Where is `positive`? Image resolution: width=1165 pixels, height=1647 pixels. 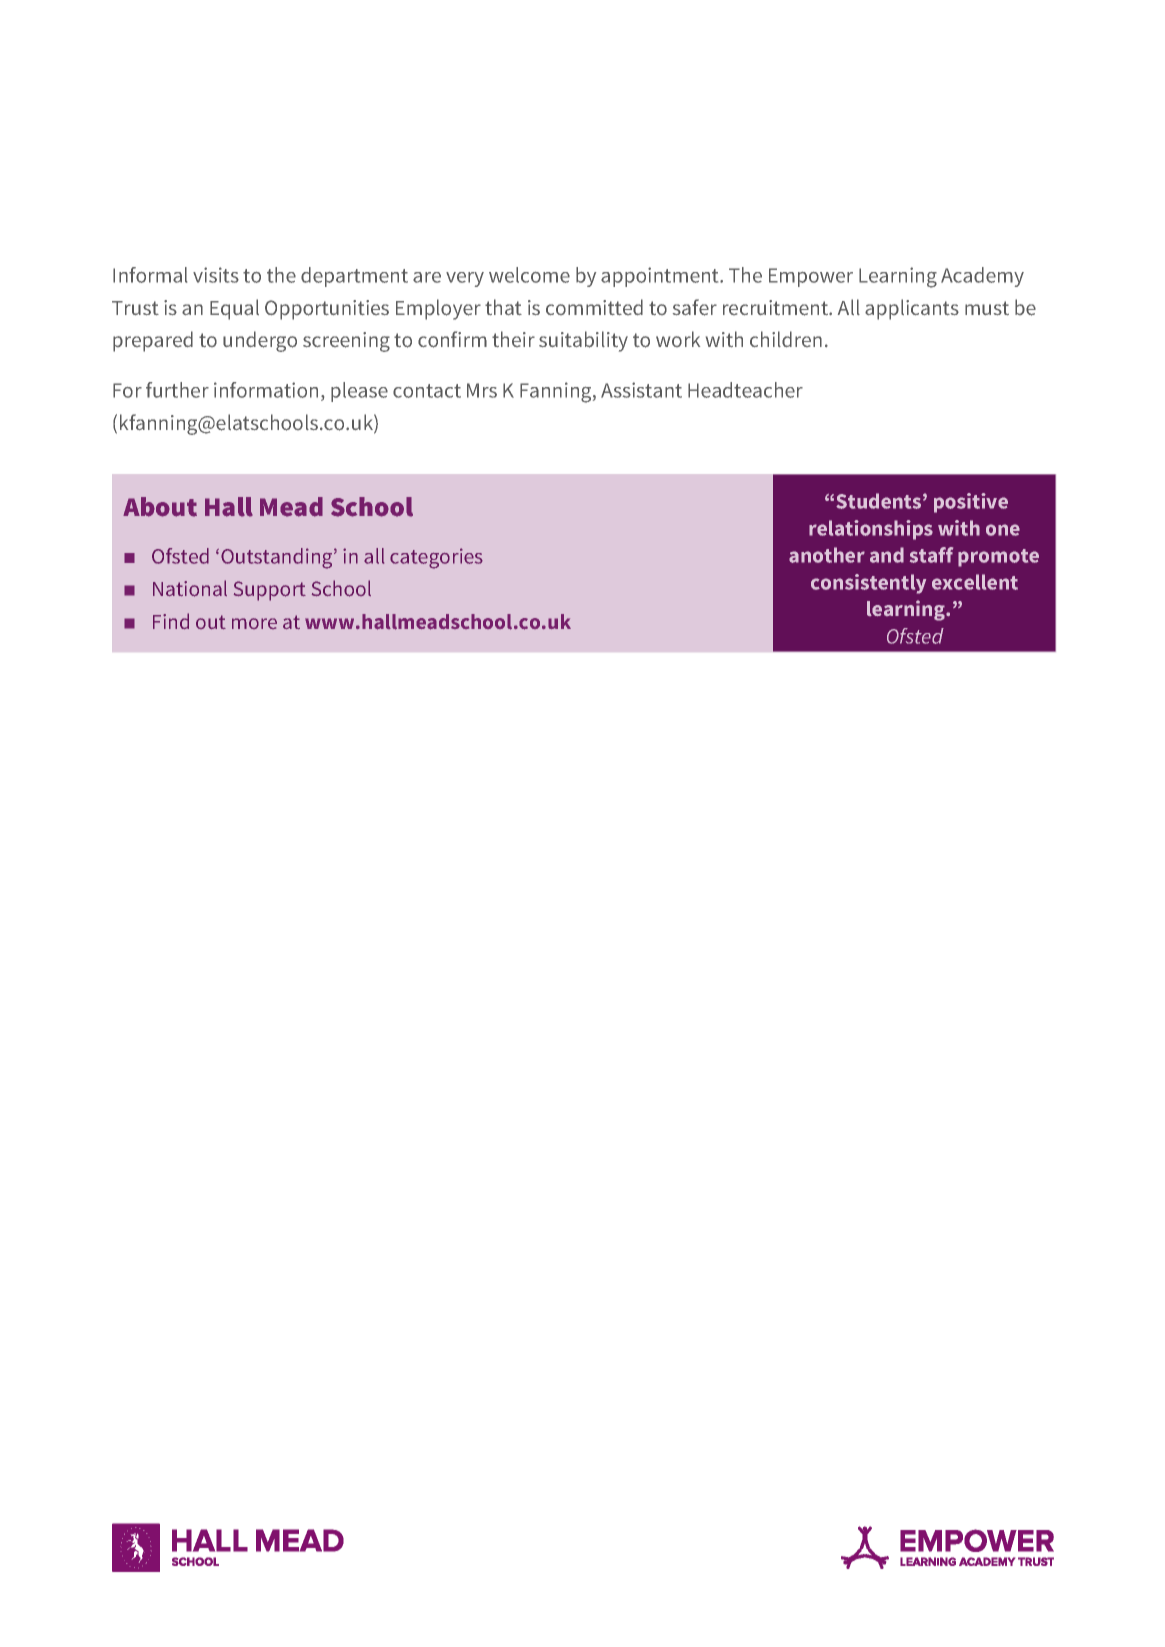
positive is located at coordinates (971, 503).
